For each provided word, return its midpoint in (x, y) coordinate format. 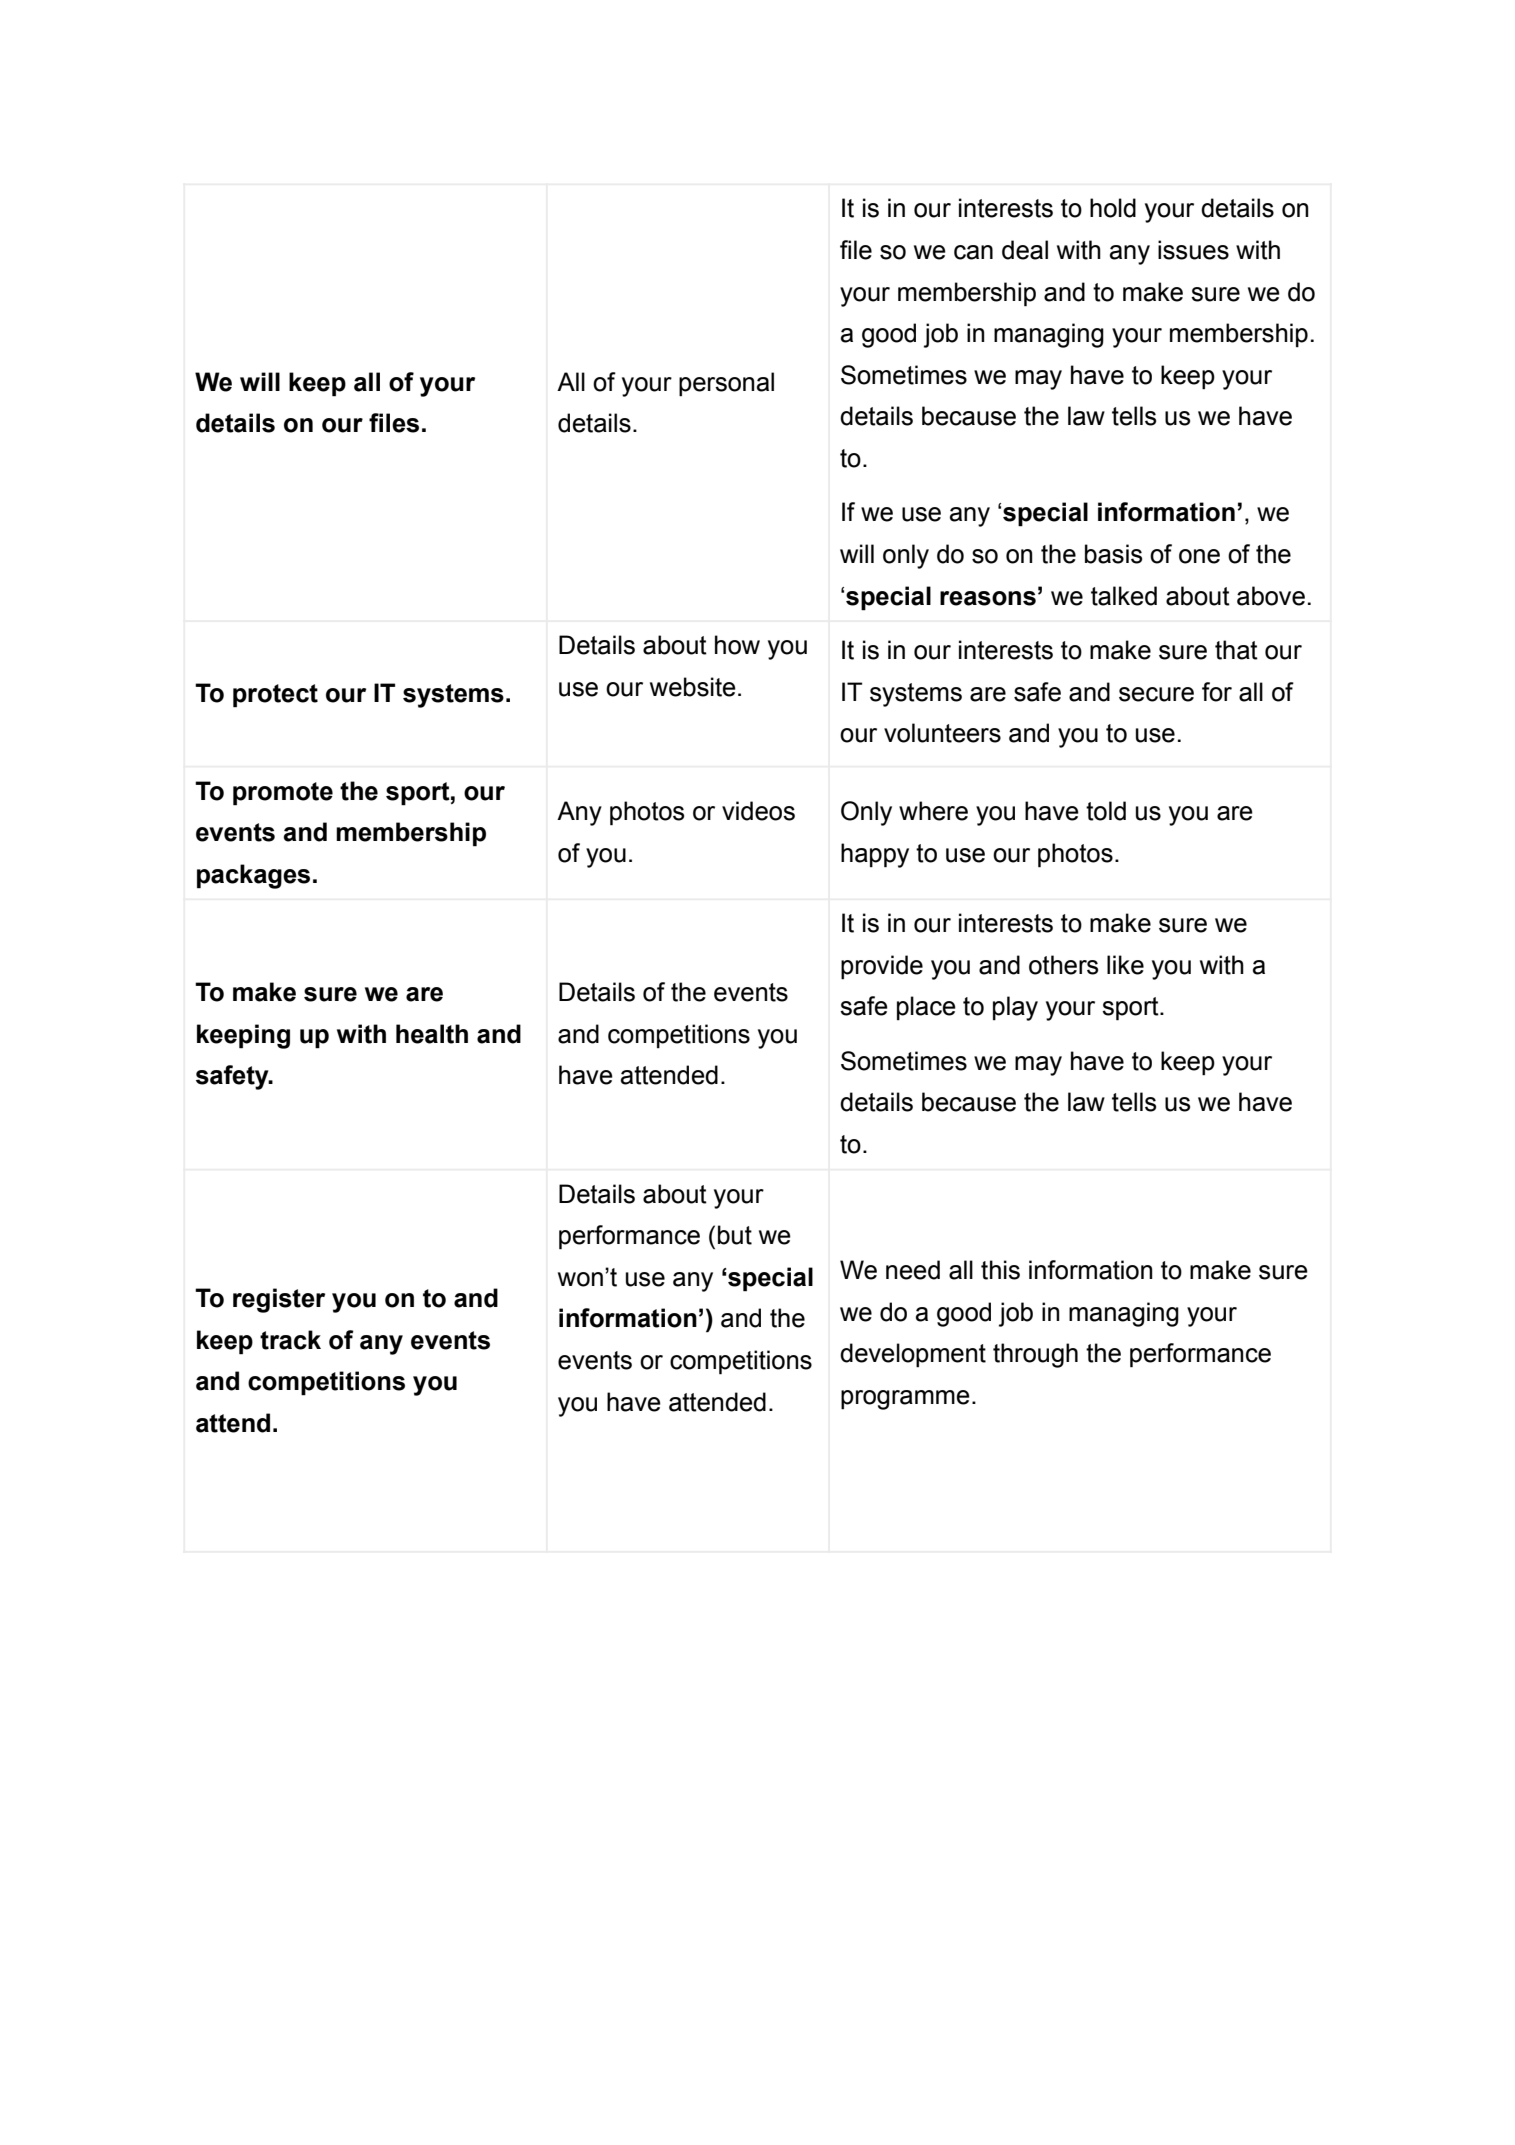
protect (275, 696)
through (1035, 1355)
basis (1113, 554)
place (926, 1008)
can (973, 252)
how (737, 645)
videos (758, 811)
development (913, 1355)
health (432, 1034)
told (1106, 811)
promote (283, 794)
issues (1193, 250)
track (290, 1340)
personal (726, 384)
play (1015, 1008)
